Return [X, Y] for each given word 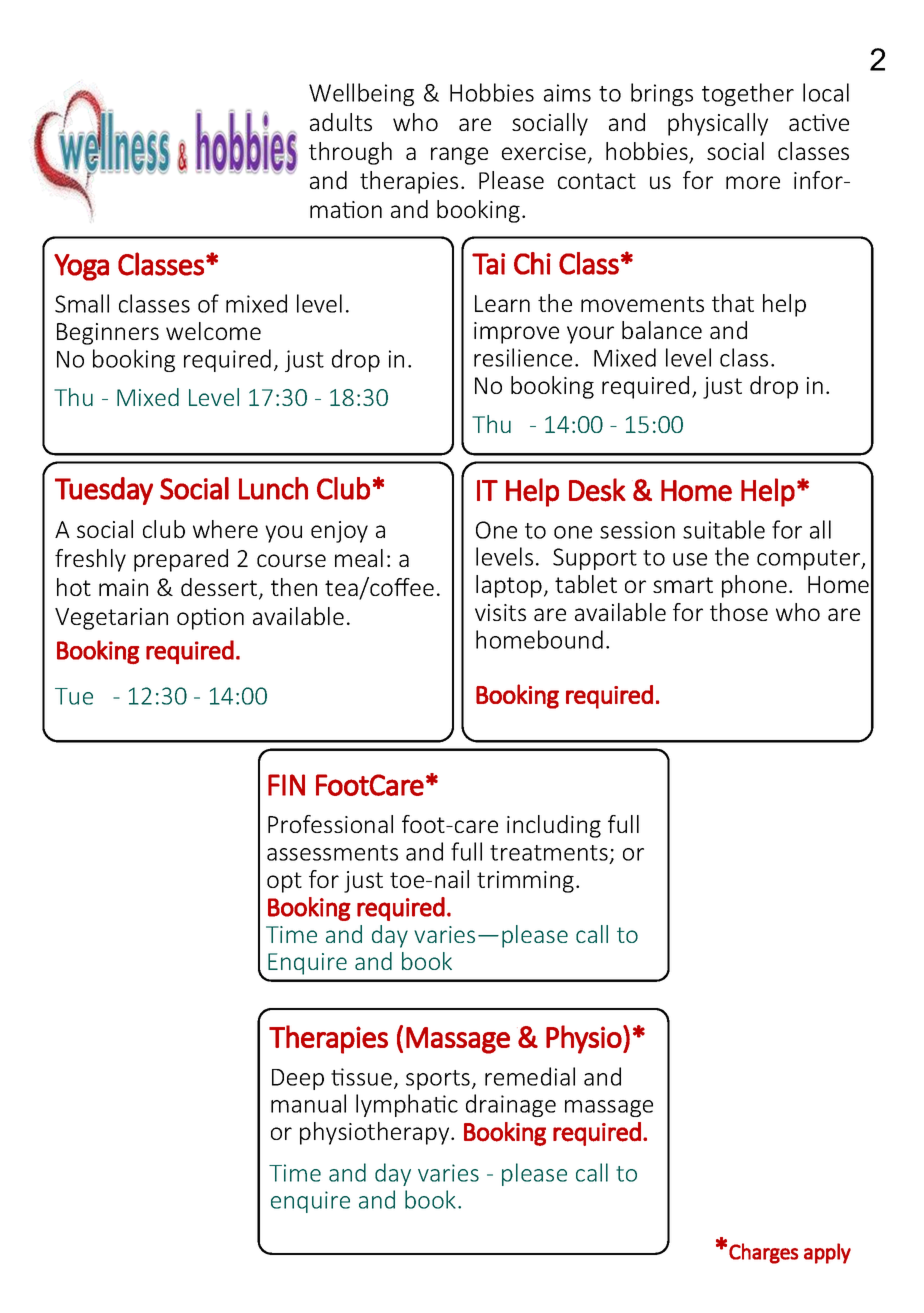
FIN [286, 785]
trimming [525, 882]
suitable [724, 529]
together [748, 94]
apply [827, 1253]
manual [308, 1103]
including [554, 826]
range [459, 156]
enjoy [339, 532]
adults [341, 122]
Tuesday [104, 491]
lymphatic [407, 1105]
